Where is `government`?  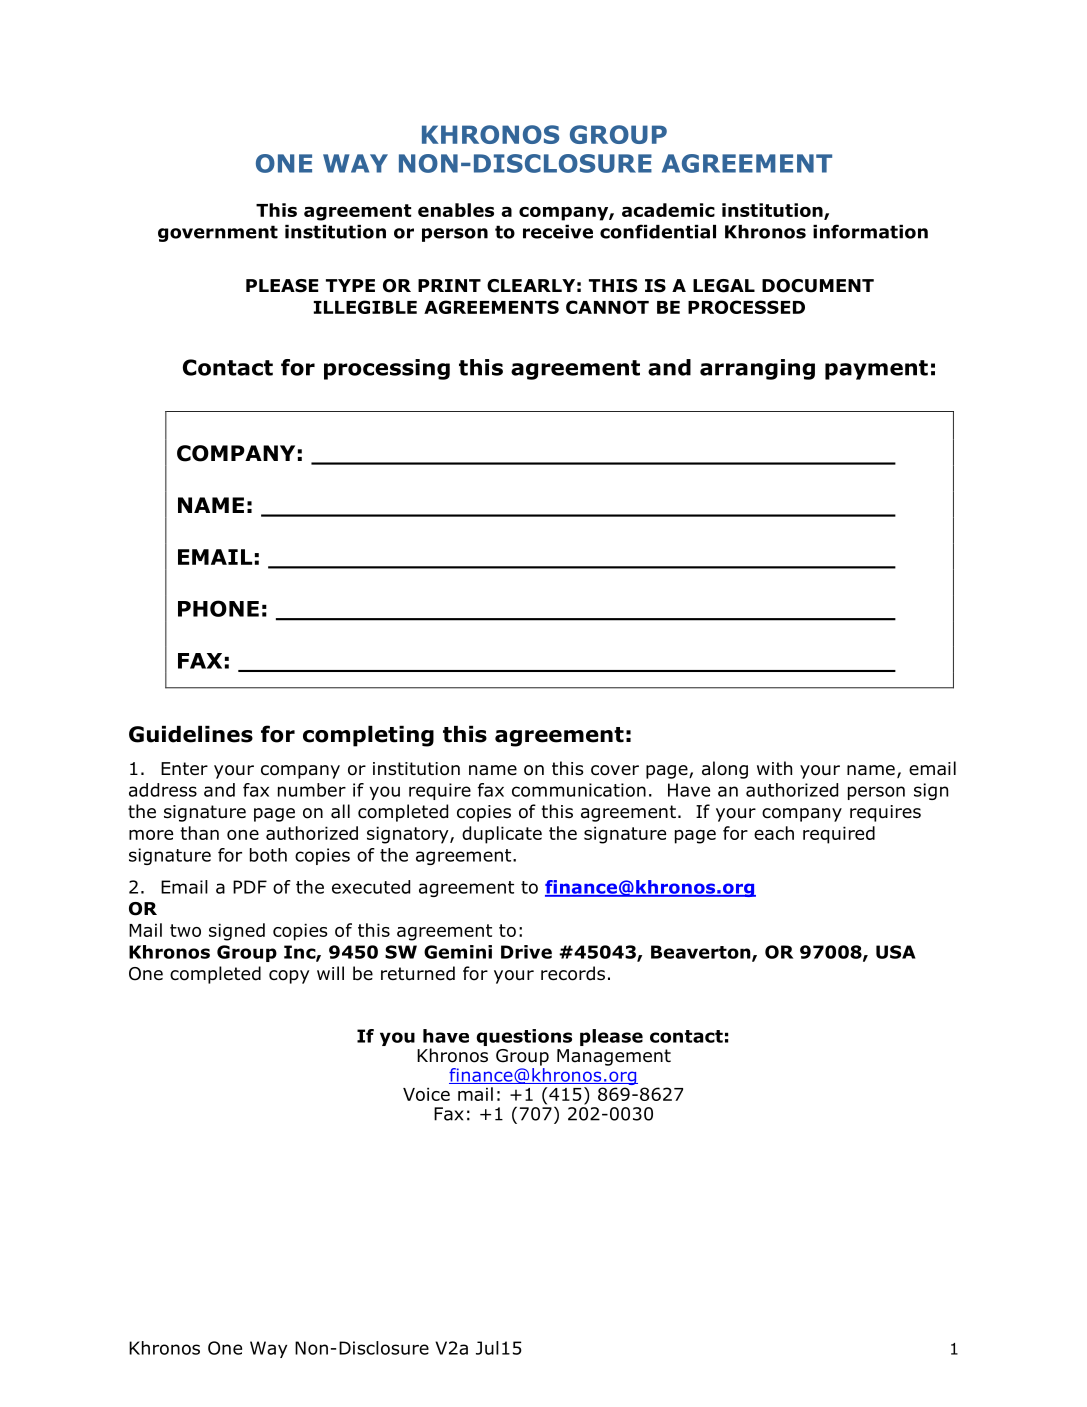
government is located at coordinates (218, 233).
